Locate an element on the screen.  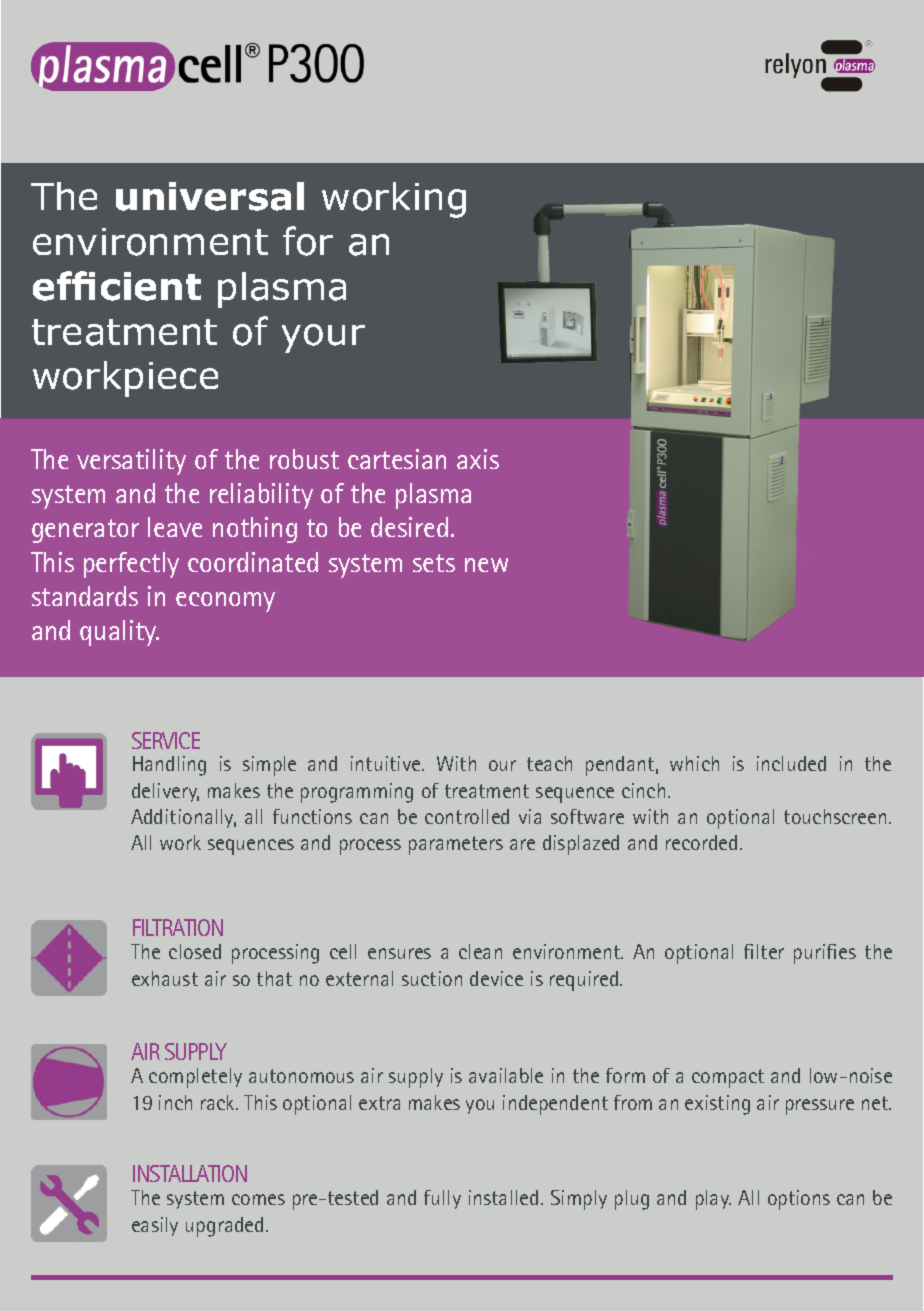
INSTALLATION is located at coordinates (190, 1173).
